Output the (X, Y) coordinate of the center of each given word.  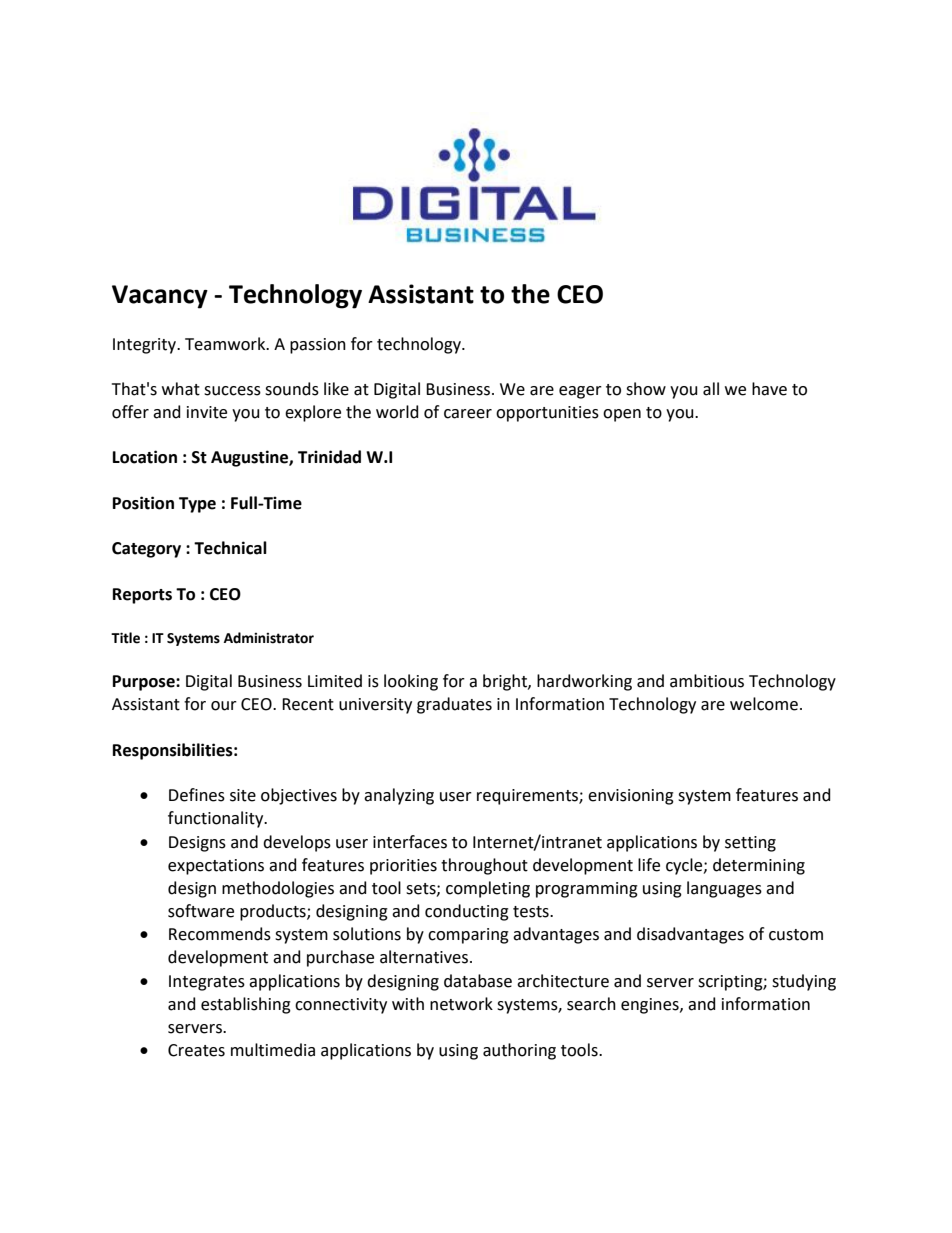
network (461, 1004)
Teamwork (226, 344)
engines (651, 1006)
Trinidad (329, 457)
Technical (230, 548)
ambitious (707, 681)
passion (318, 346)
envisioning (631, 797)
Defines (197, 795)
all (711, 389)
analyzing (399, 796)
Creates (196, 1050)
